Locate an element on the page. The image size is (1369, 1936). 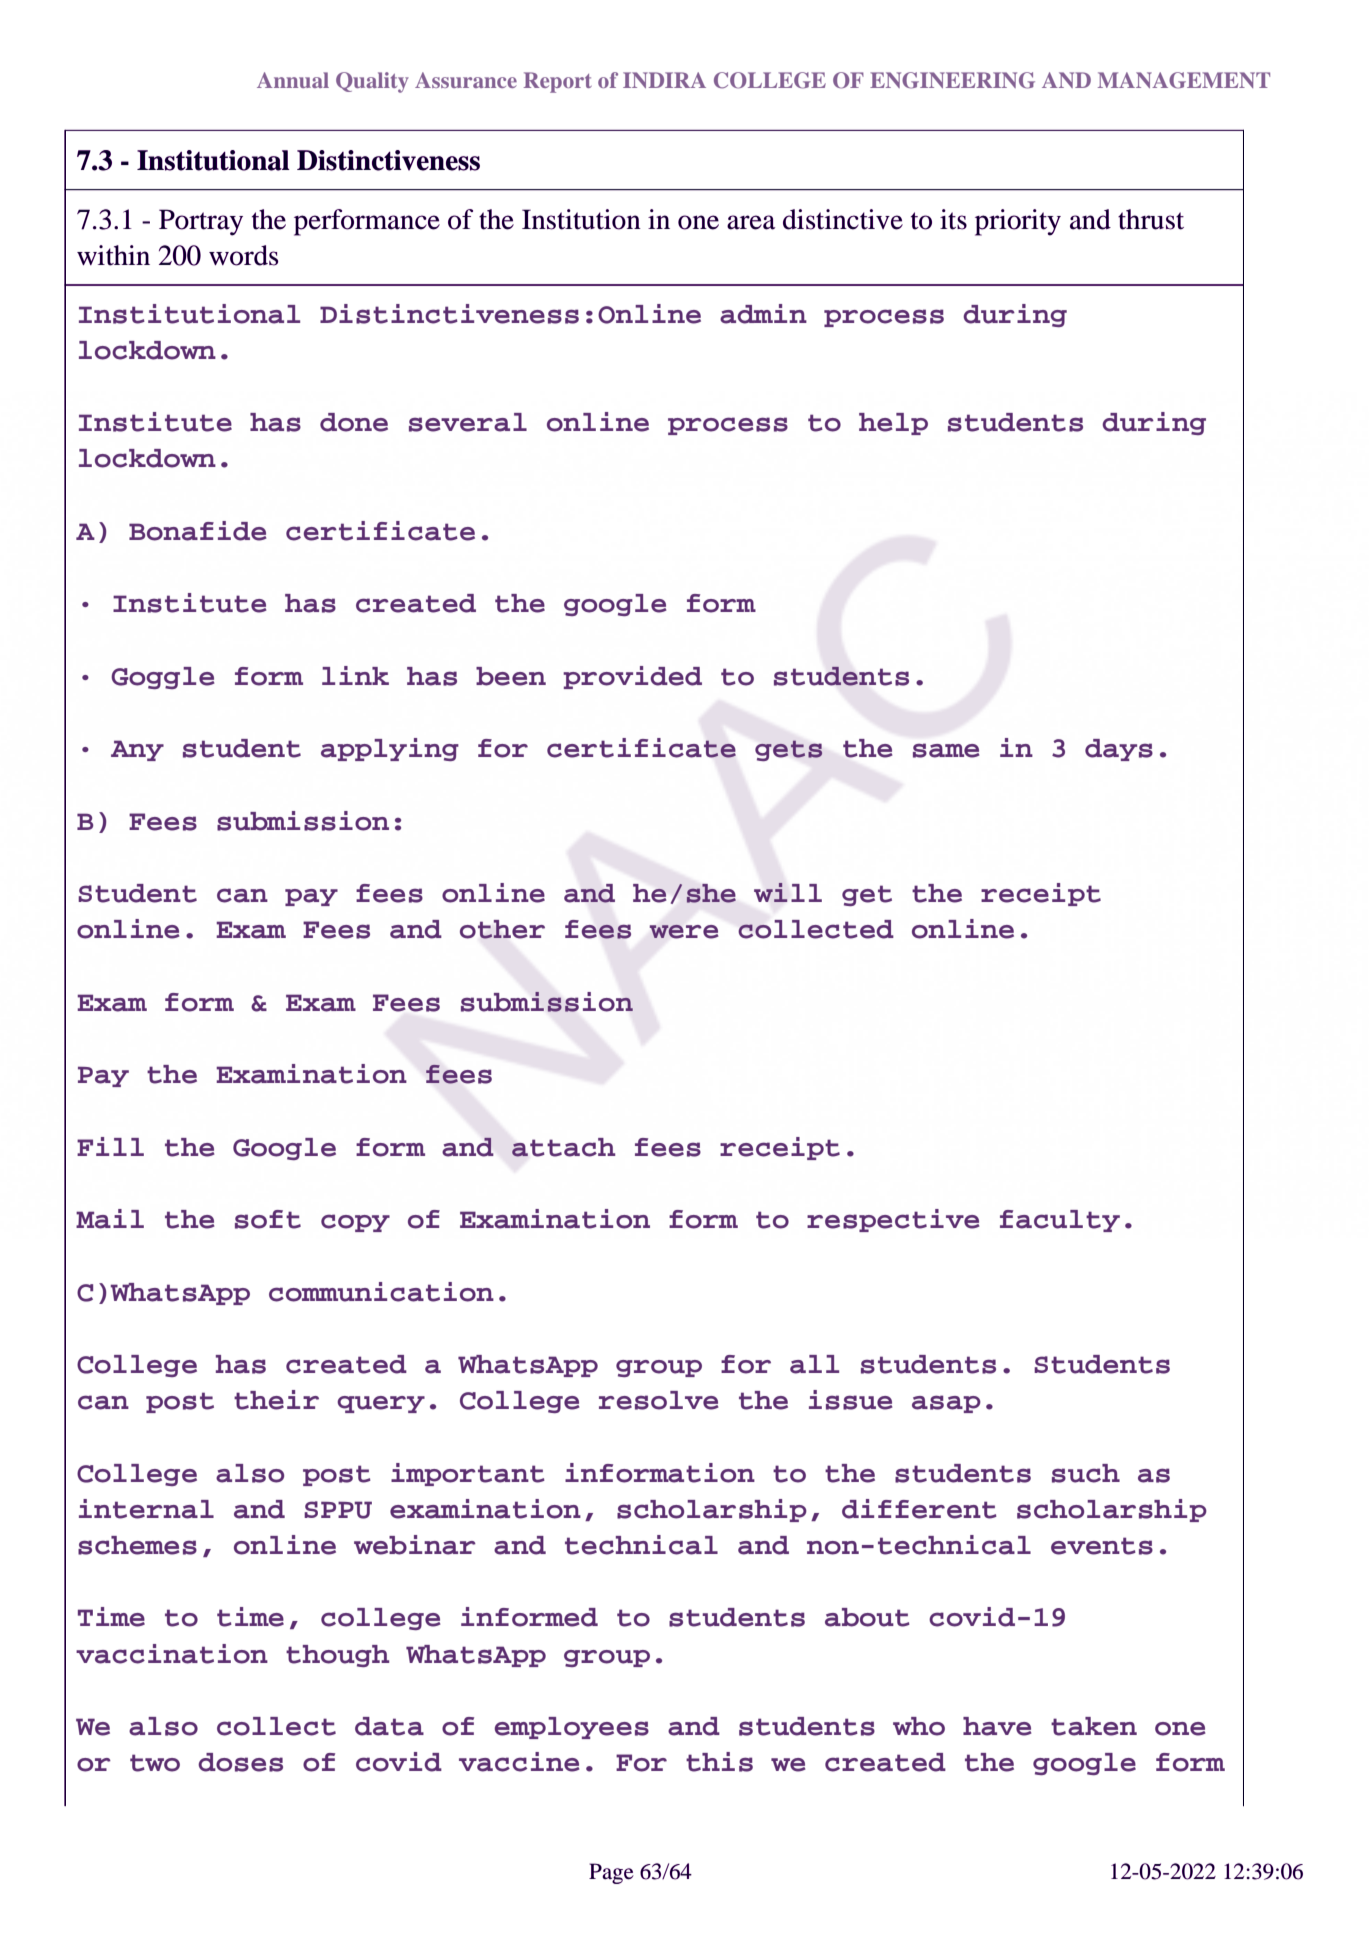
attach is located at coordinates (563, 1147).
